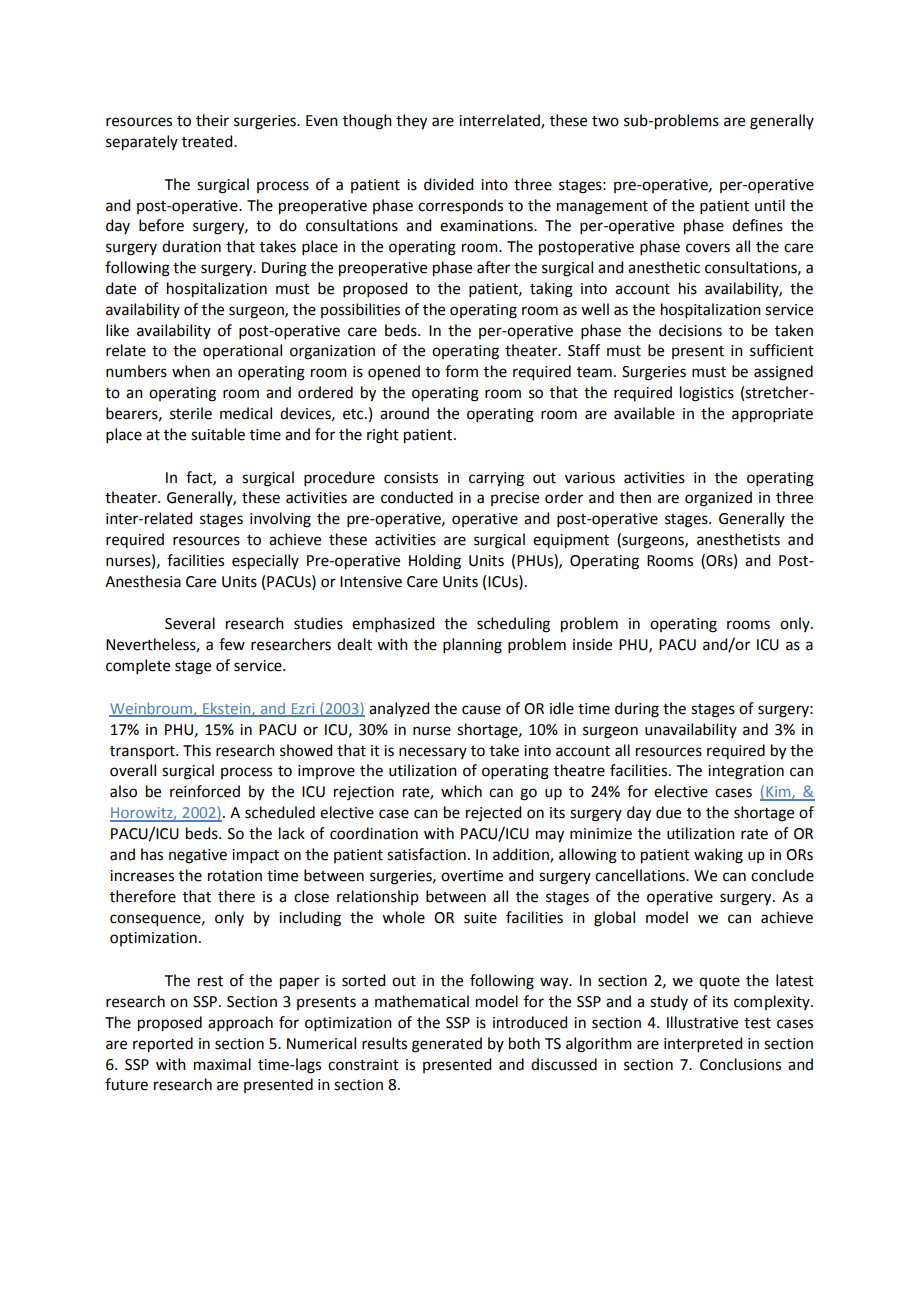 This screenshot has height=1308, width=924. I want to click on consists, so click(411, 478).
